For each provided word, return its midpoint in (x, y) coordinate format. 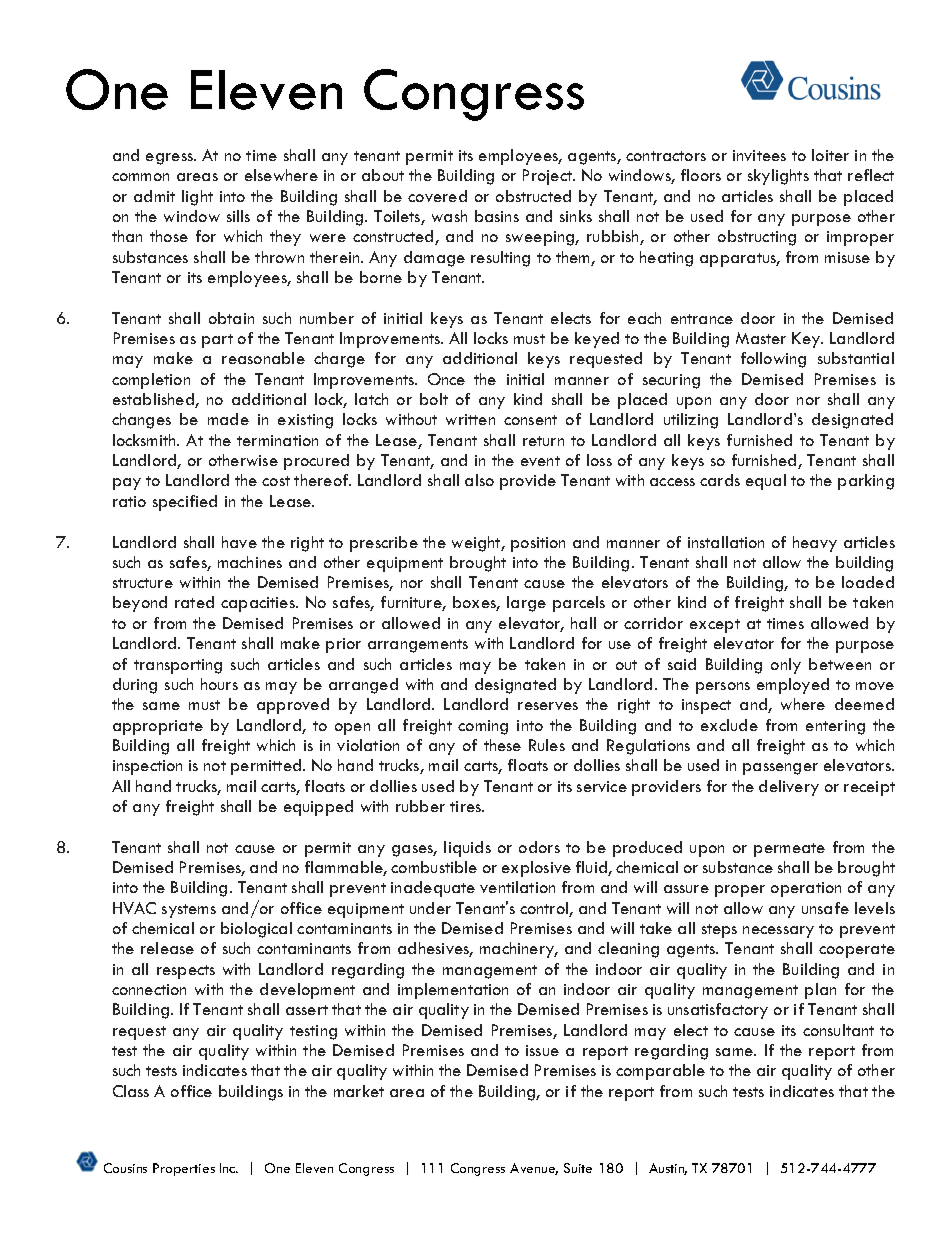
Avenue (534, 1169)
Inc (229, 1168)
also (479, 480)
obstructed (533, 196)
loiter (830, 155)
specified (185, 503)
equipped (318, 808)
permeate (789, 850)
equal (766, 482)
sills (238, 216)
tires (467, 806)
